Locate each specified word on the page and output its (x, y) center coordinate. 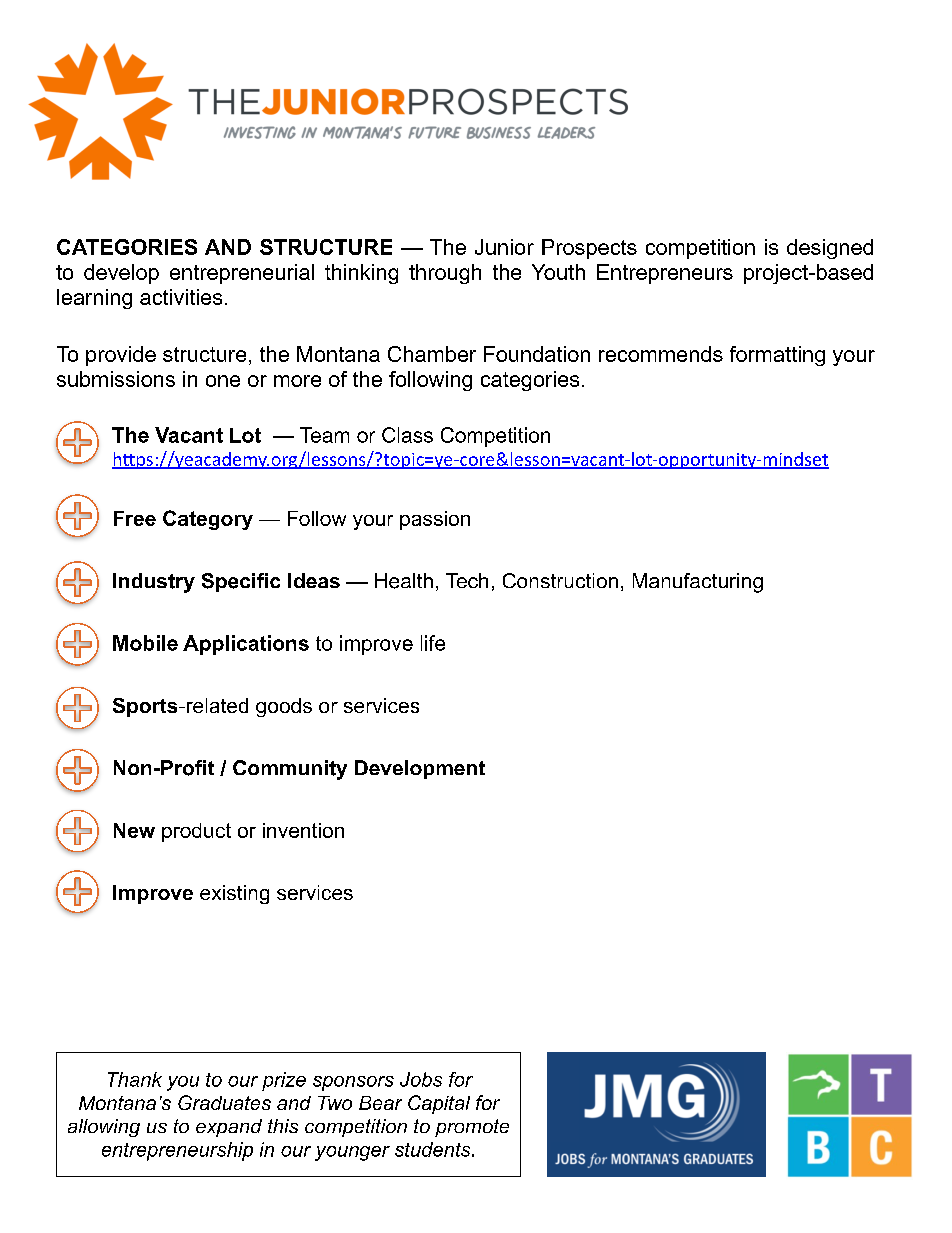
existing (234, 894)
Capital (439, 1104)
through (445, 274)
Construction (560, 580)
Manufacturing (698, 583)
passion (435, 520)
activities (181, 297)
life (433, 643)
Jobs (421, 1079)
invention (303, 830)
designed (830, 249)
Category (208, 520)
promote (472, 1128)
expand (229, 1128)
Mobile (145, 643)
